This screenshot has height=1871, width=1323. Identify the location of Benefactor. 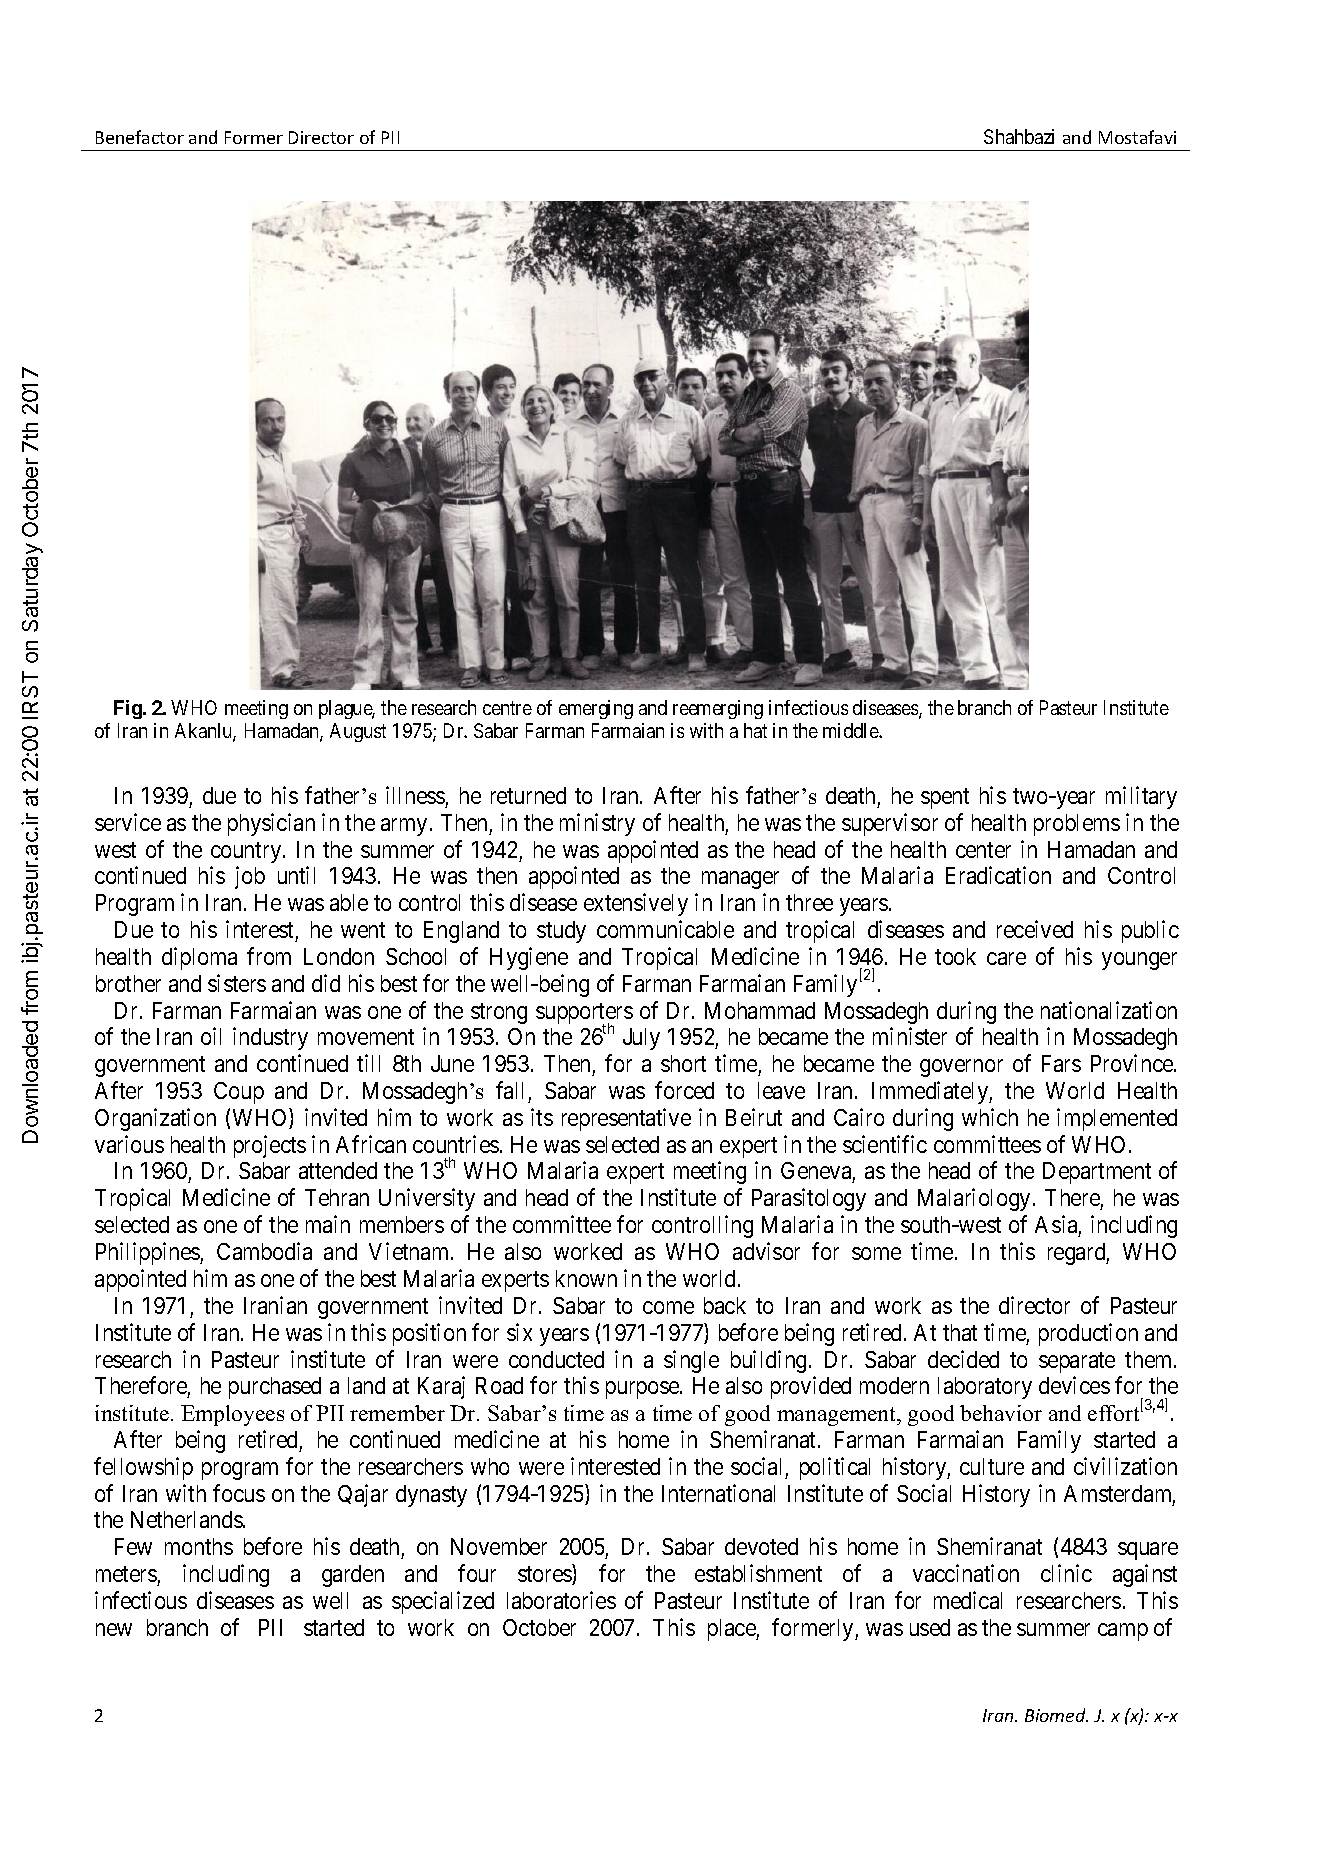
(140, 137).
